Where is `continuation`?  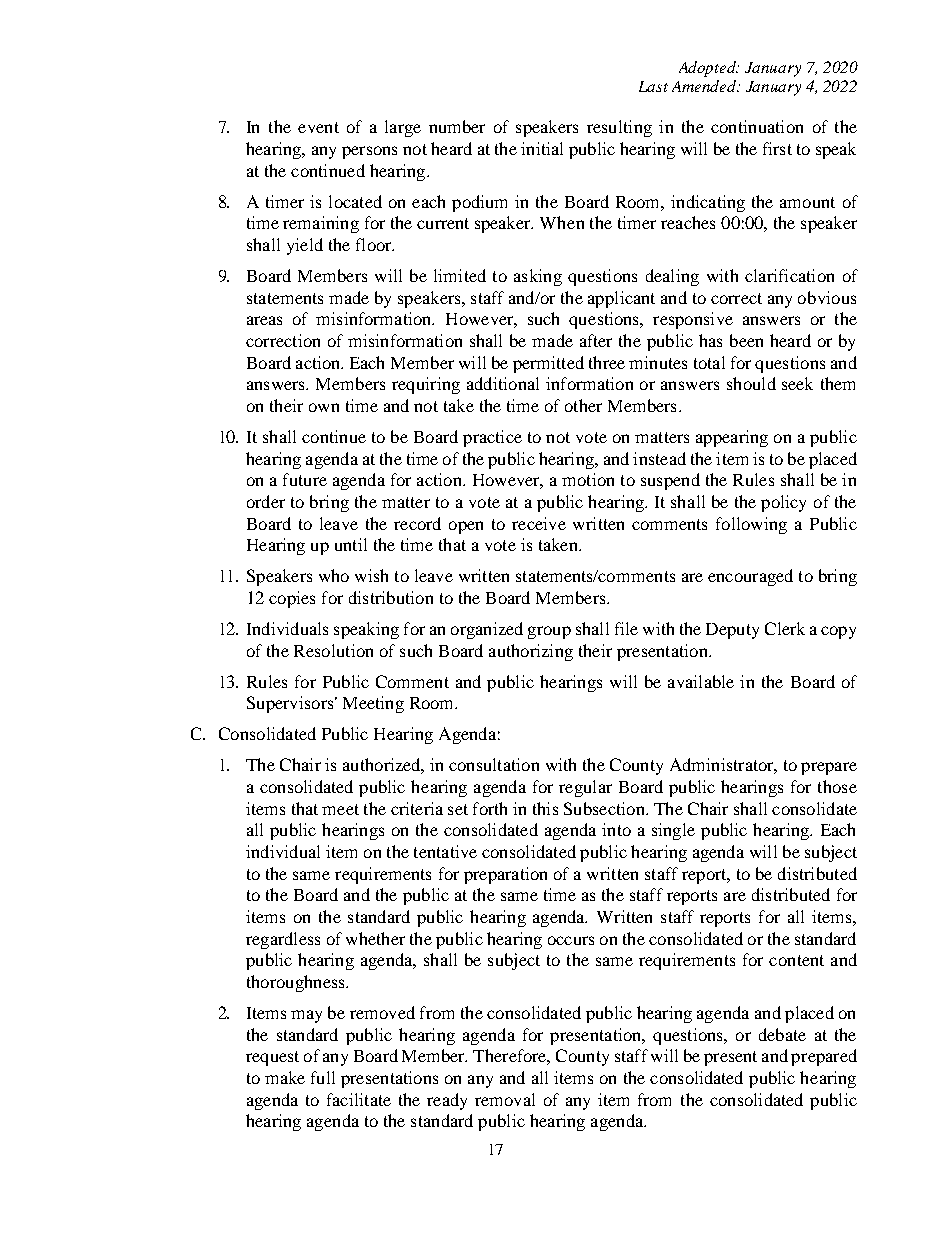 continuation is located at coordinates (757, 126).
